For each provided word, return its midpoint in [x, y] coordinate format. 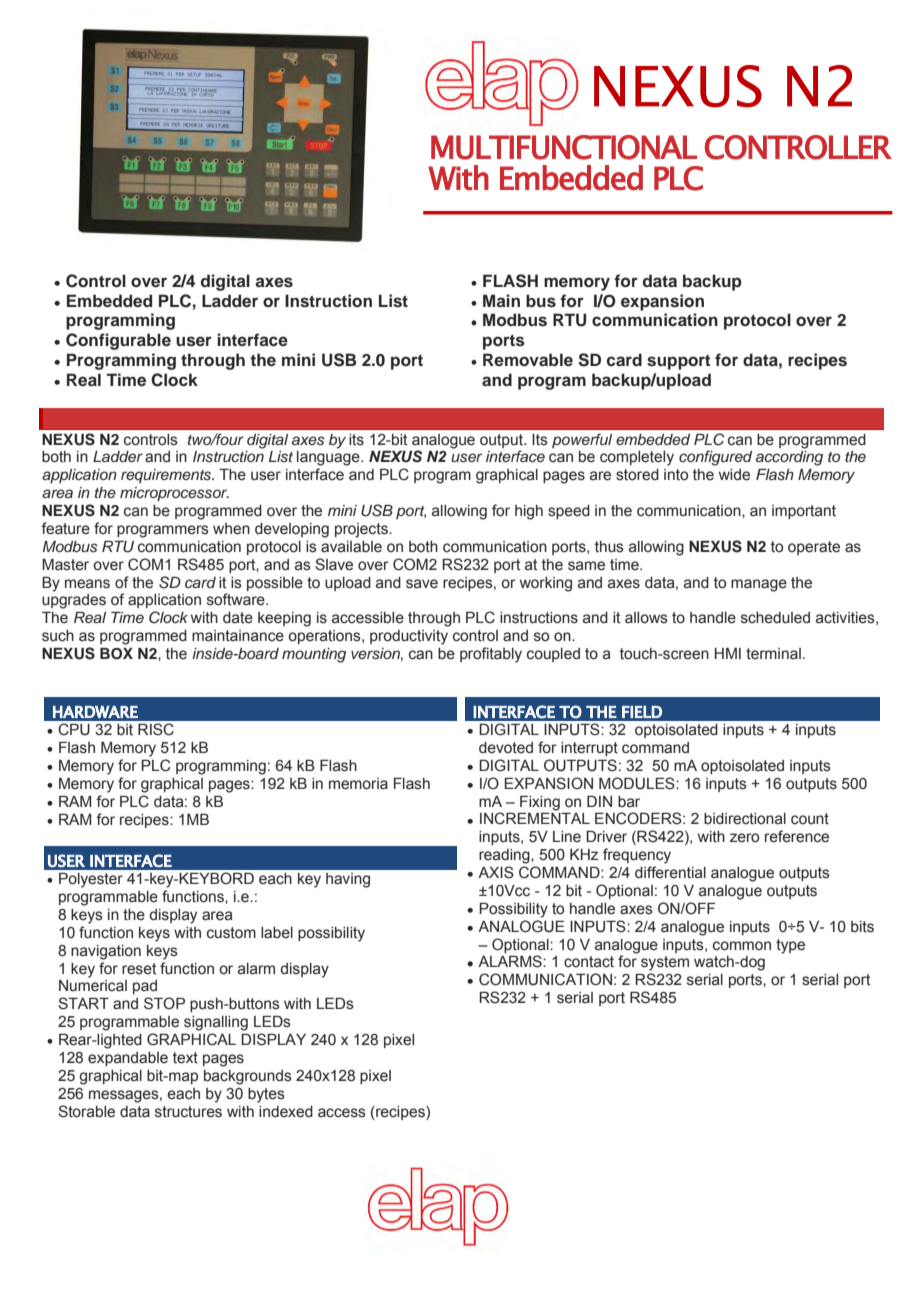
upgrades [74, 601]
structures [188, 1112]
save [422, 584]
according [789, 458]
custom [231, 933]
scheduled [775, 618]
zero [744, 838]
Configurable [118, 341]
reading [505, 856]
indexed [286, 1112]
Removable [528, 360]
